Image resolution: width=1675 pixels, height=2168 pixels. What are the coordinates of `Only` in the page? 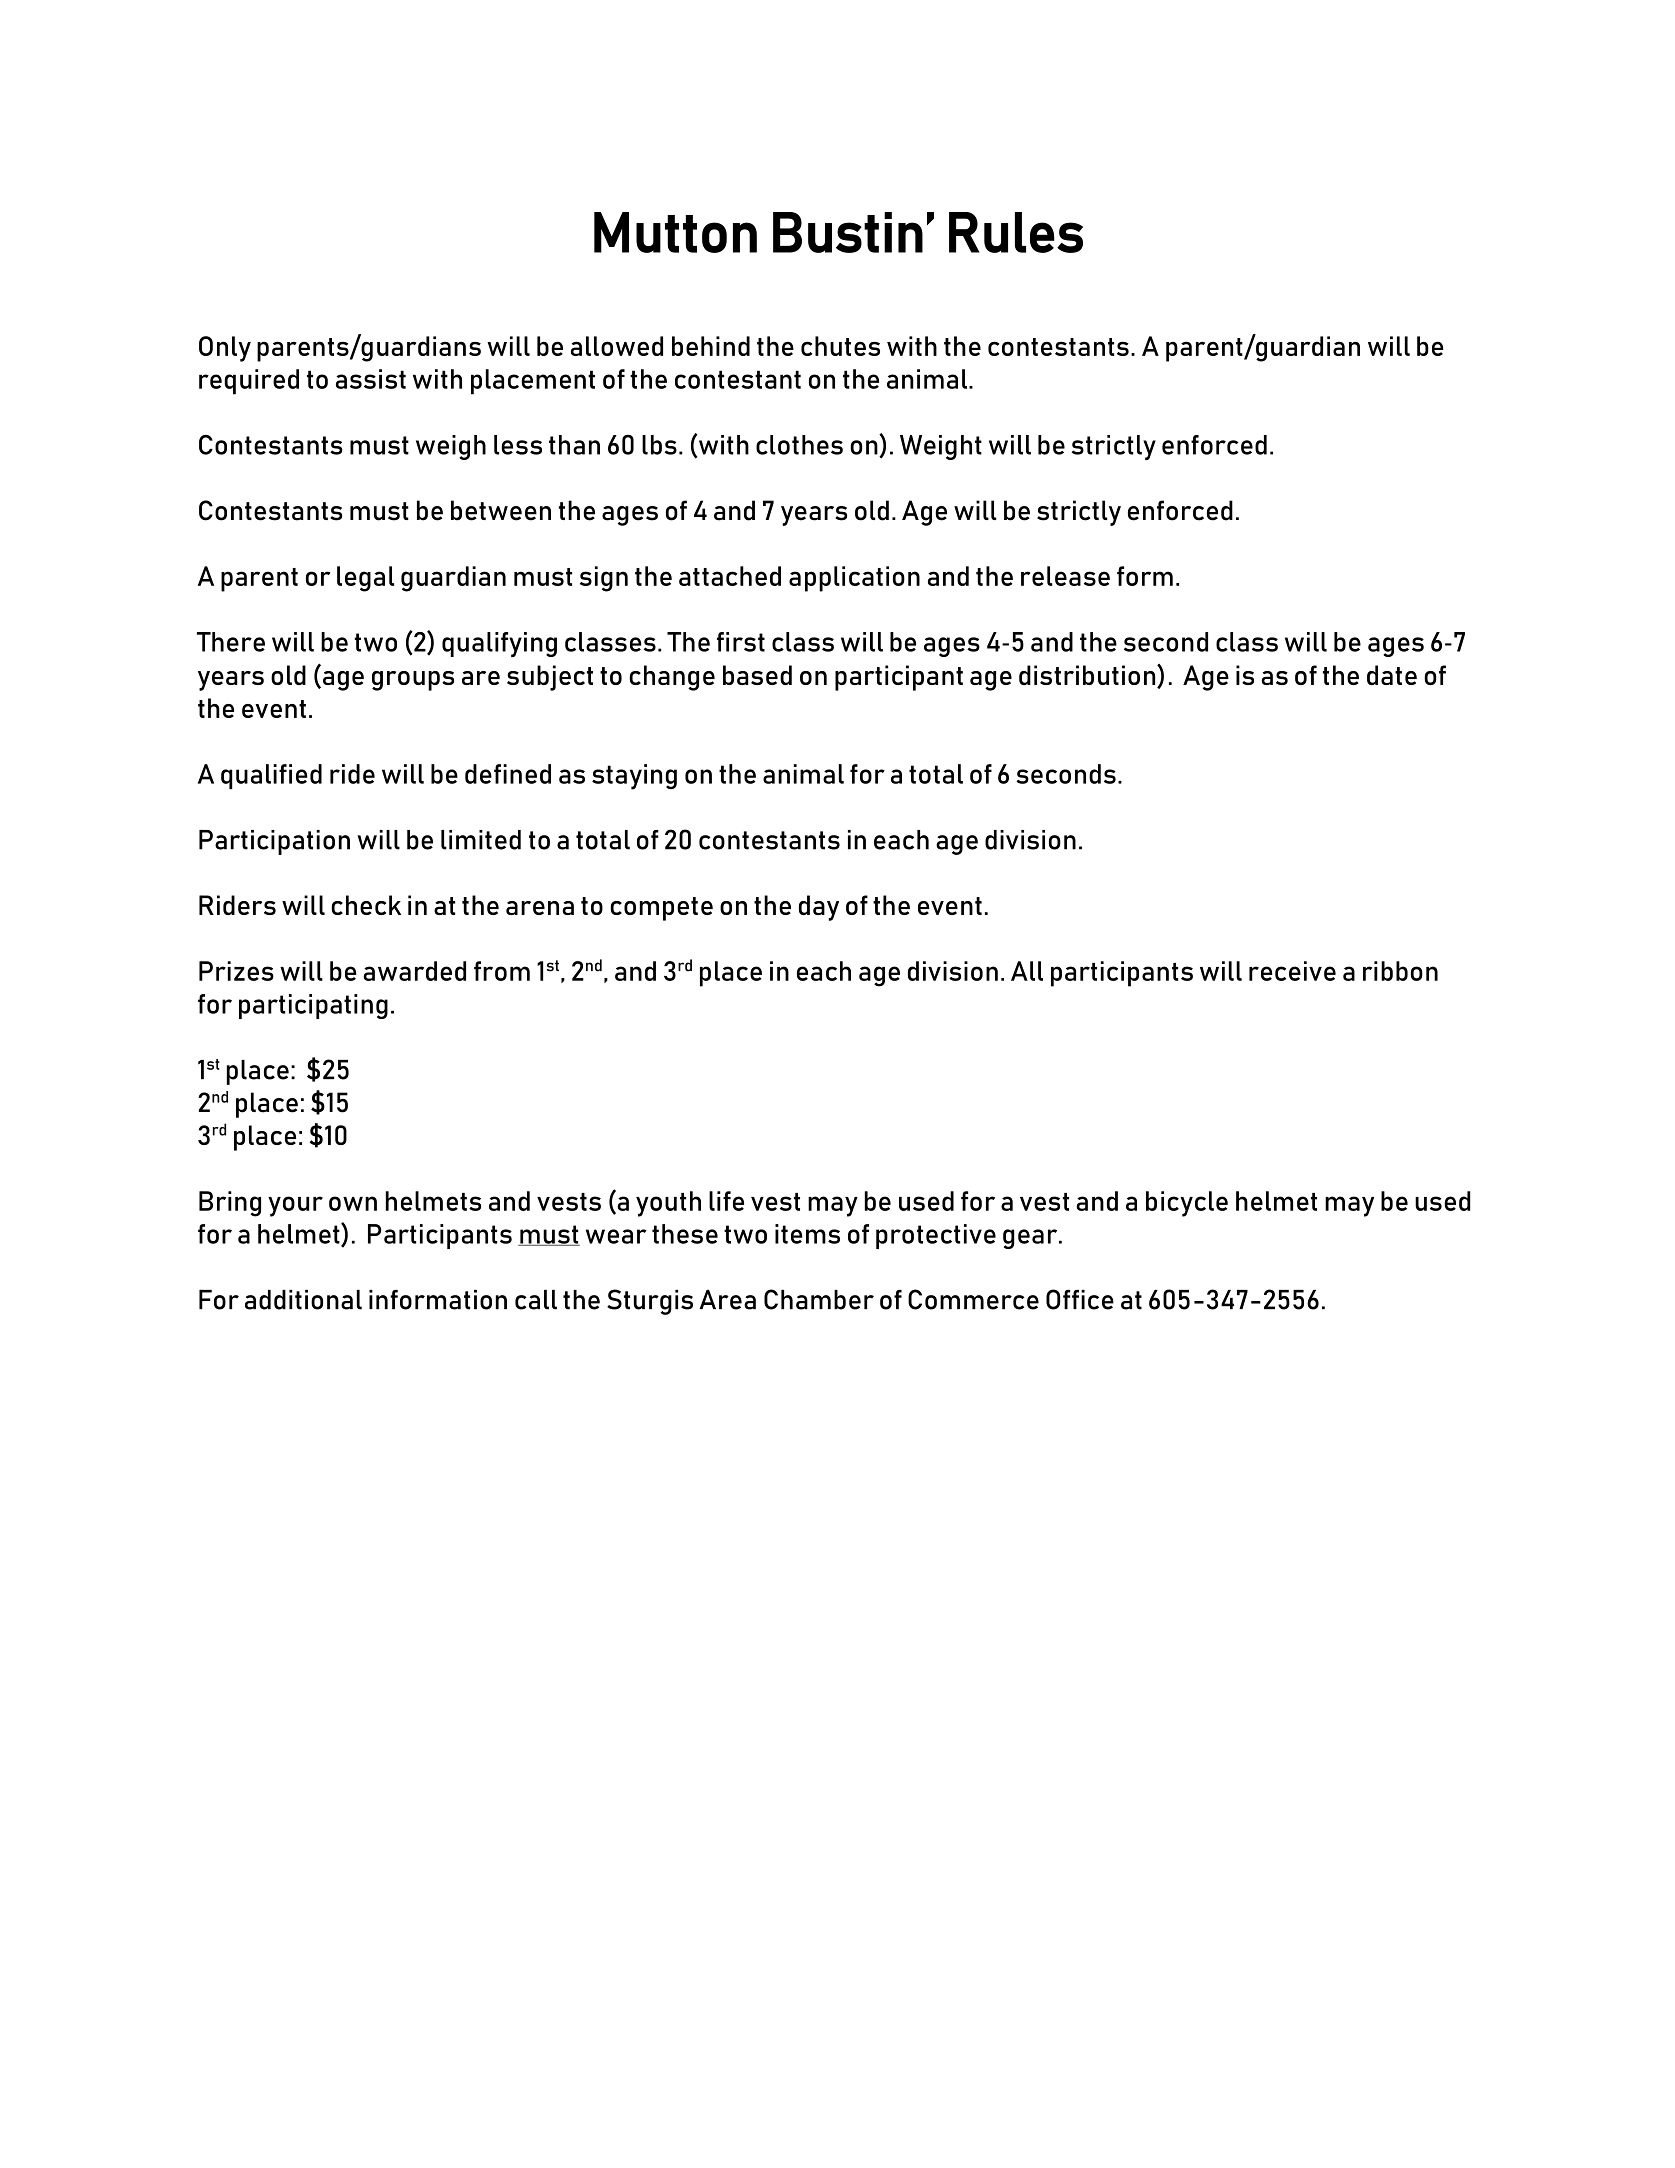 It's located at (225, 349).
